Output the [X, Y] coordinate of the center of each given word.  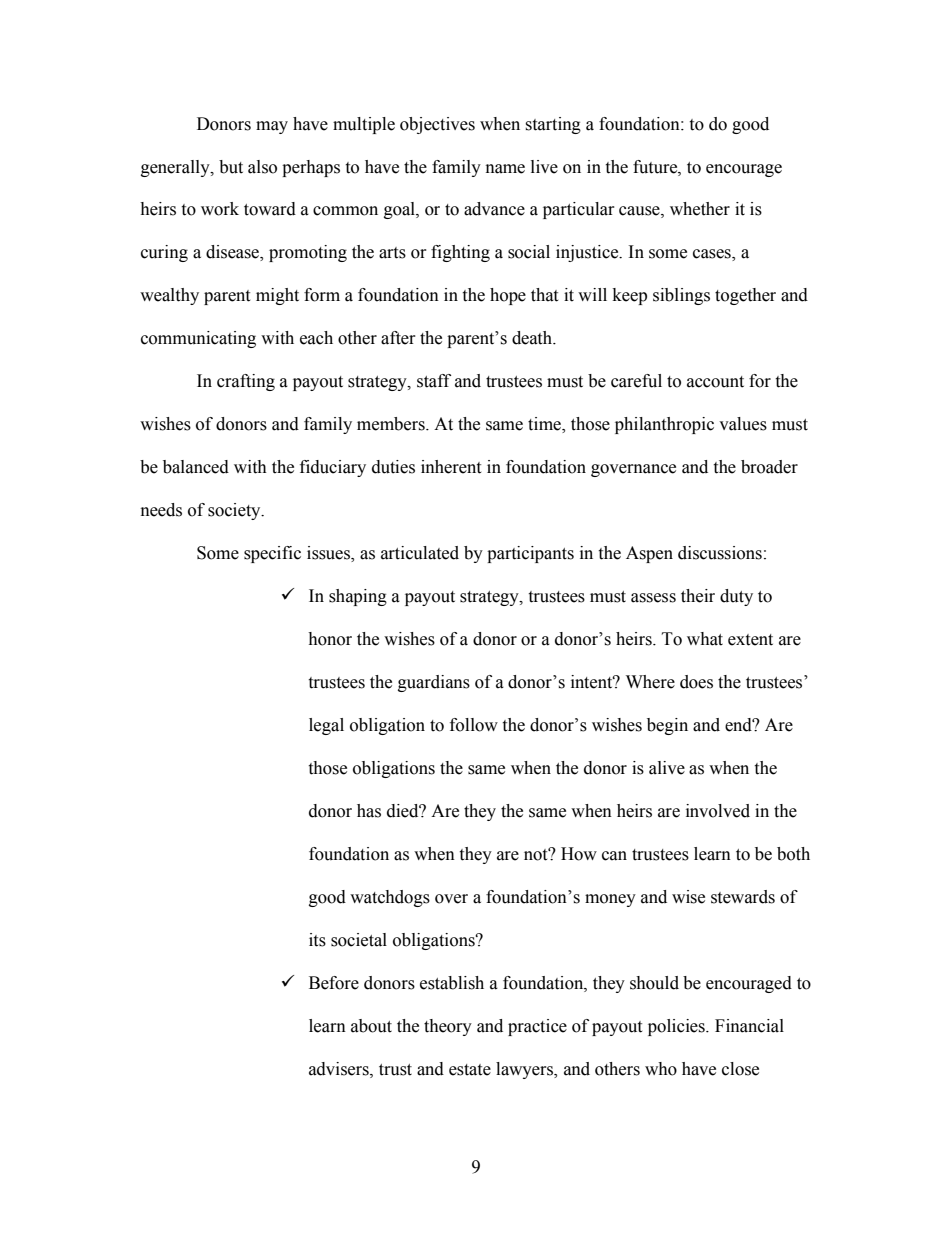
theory [448, 1027]
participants [530, 554]
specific [272, 554]
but [231, 167]
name [505, 169]
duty [736, 597]
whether [700, 209]
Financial [749, 1026]
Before [334, 983]
